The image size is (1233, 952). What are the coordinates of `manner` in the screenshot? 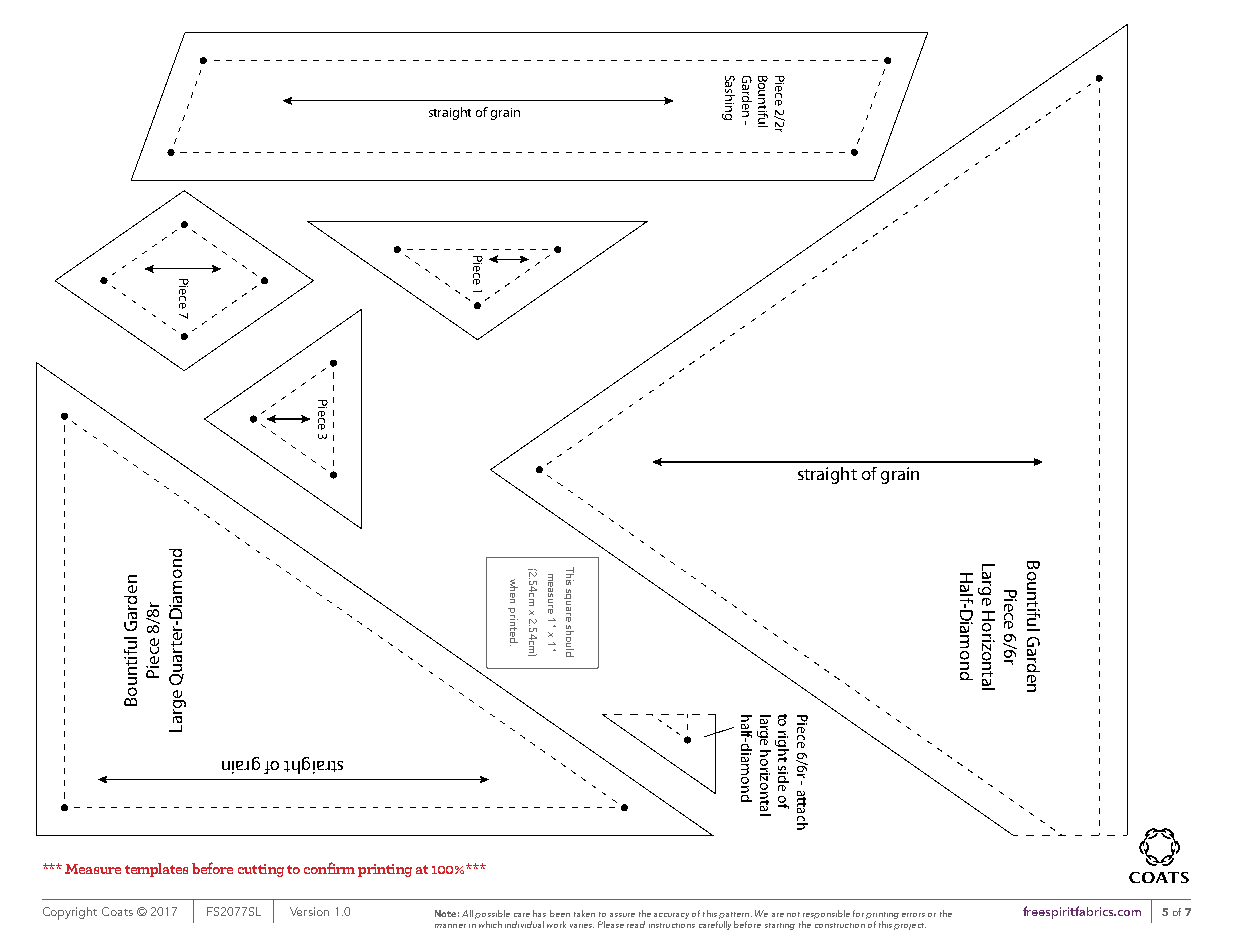 It's located at (450, 926).
